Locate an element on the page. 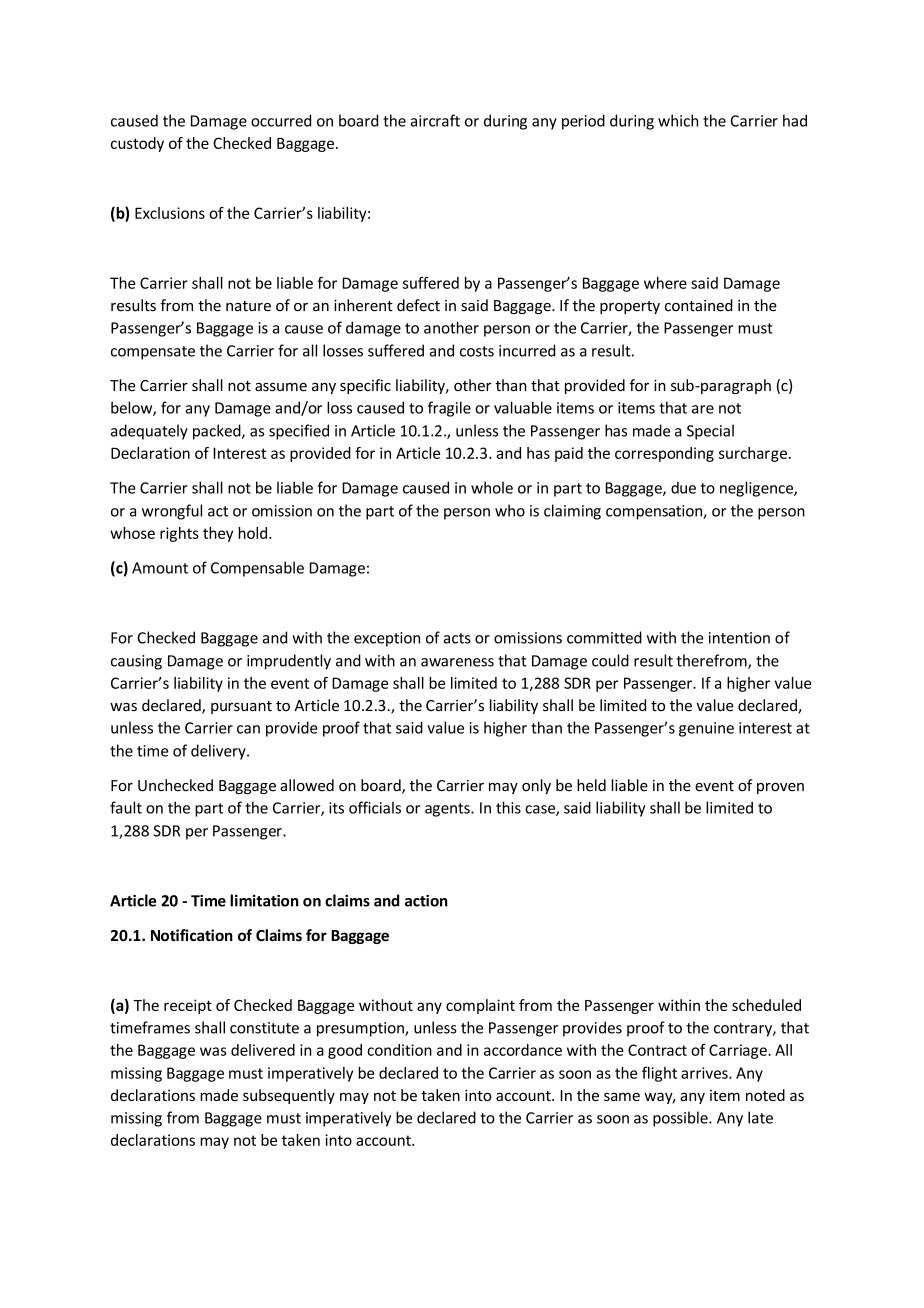 The height and width of the page is (1308, 924). limitation is located at coordinates (264, 900).
